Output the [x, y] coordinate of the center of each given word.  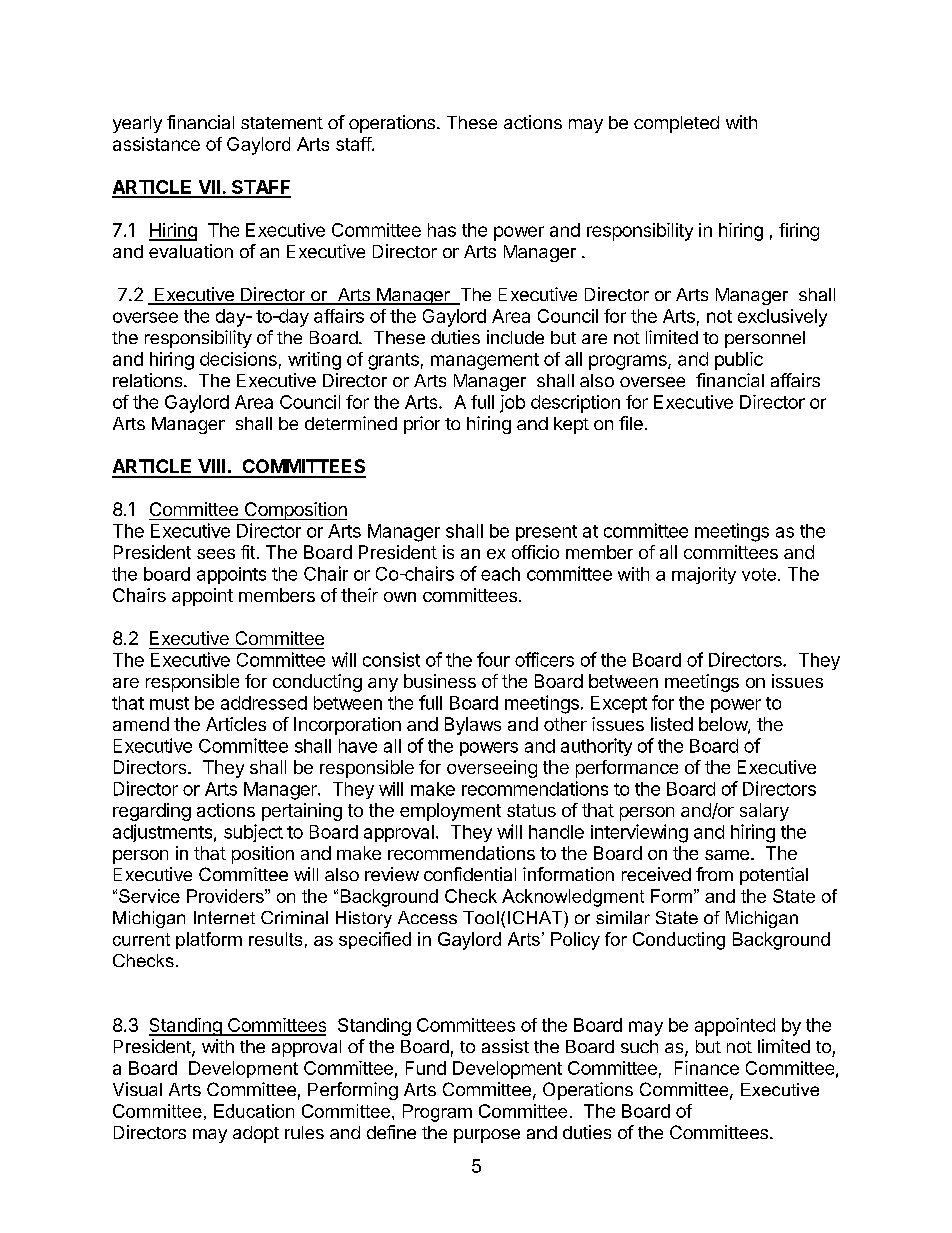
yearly [137, 124]
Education [254, 1111]
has [442, 230]
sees [216, 554]
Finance [707, 1068]
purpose [487, 1136]
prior [422, 425]
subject [253, 833]
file [631, 423]
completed [676, 124]
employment [450, 812]
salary [764, 812]
